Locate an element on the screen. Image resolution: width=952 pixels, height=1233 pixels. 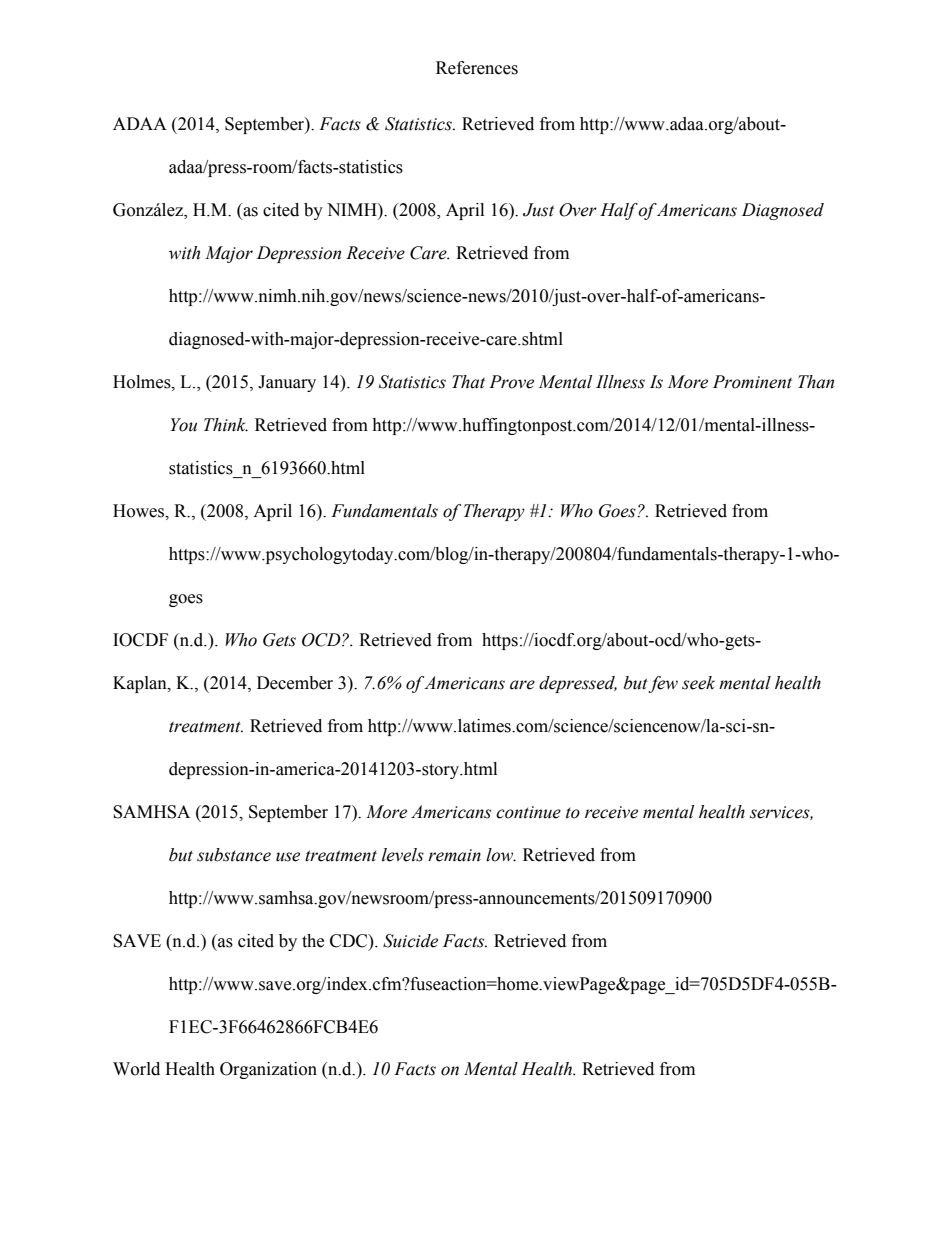
substance is located at coordinates (234, 855).
